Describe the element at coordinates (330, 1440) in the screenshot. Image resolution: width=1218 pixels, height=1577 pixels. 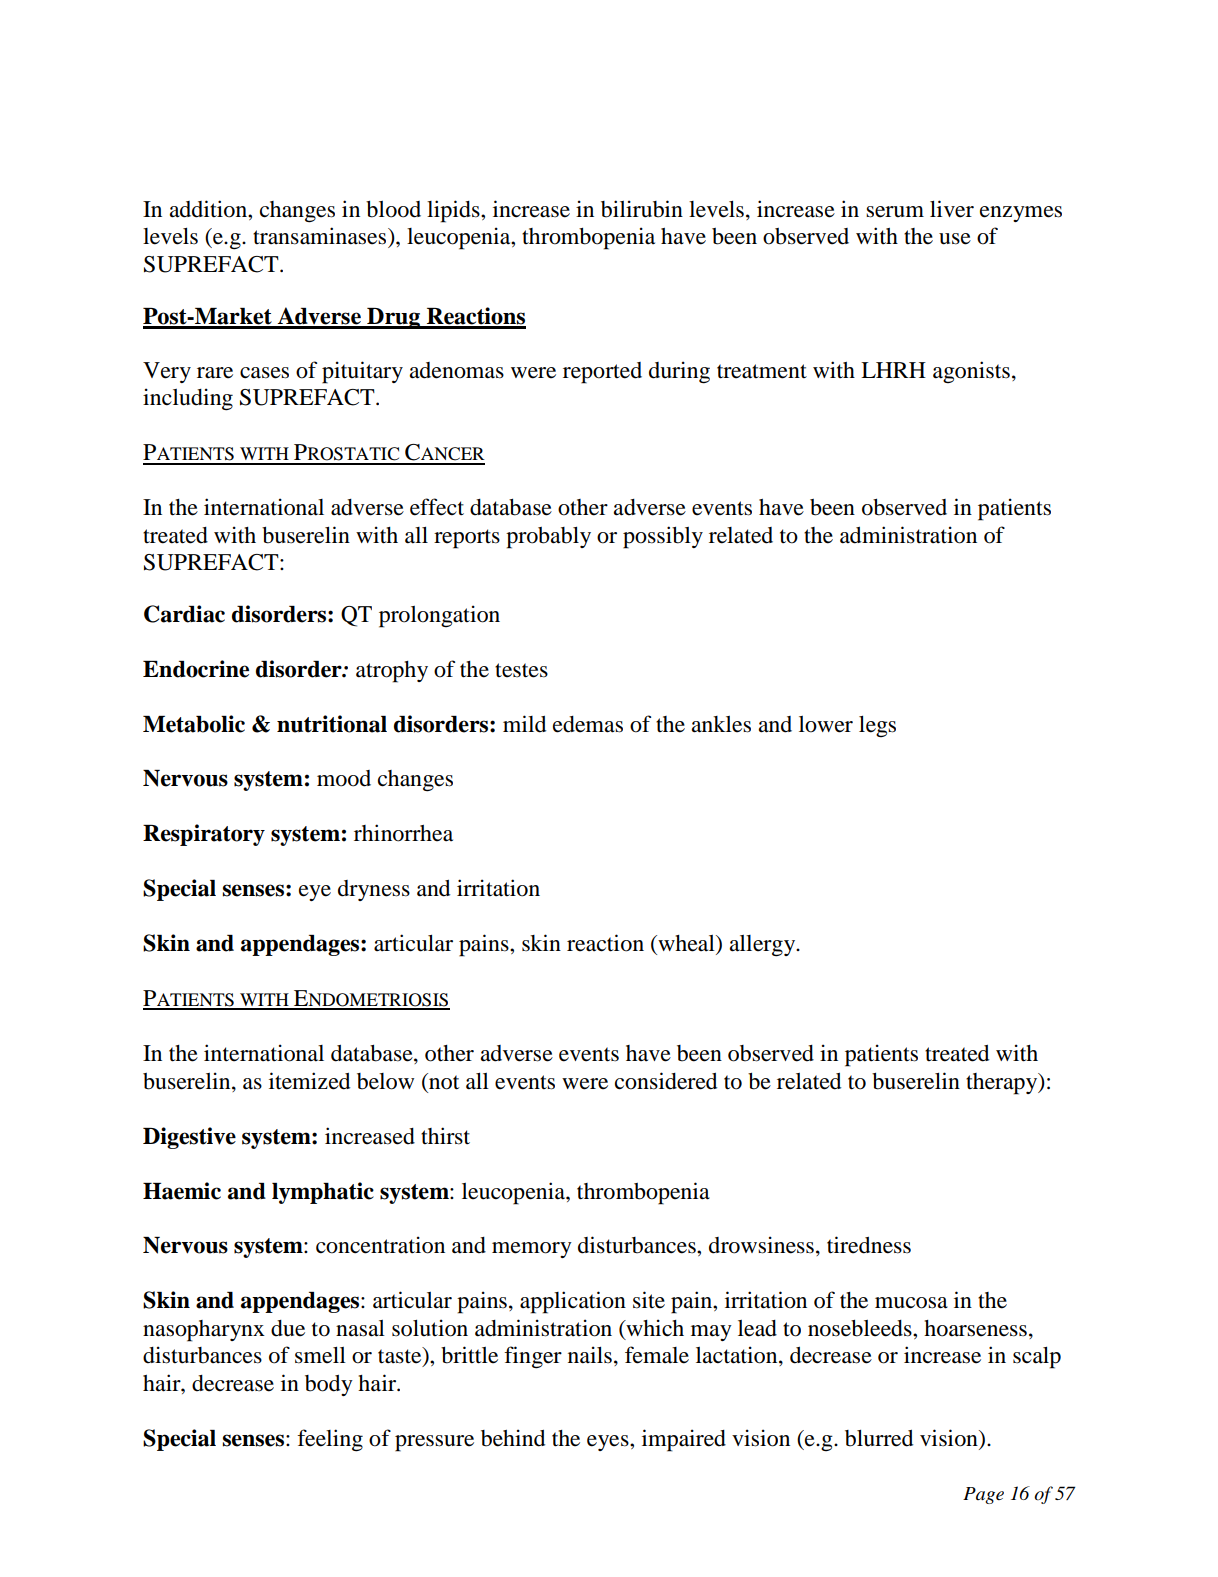
I see `feeling` at that location.
